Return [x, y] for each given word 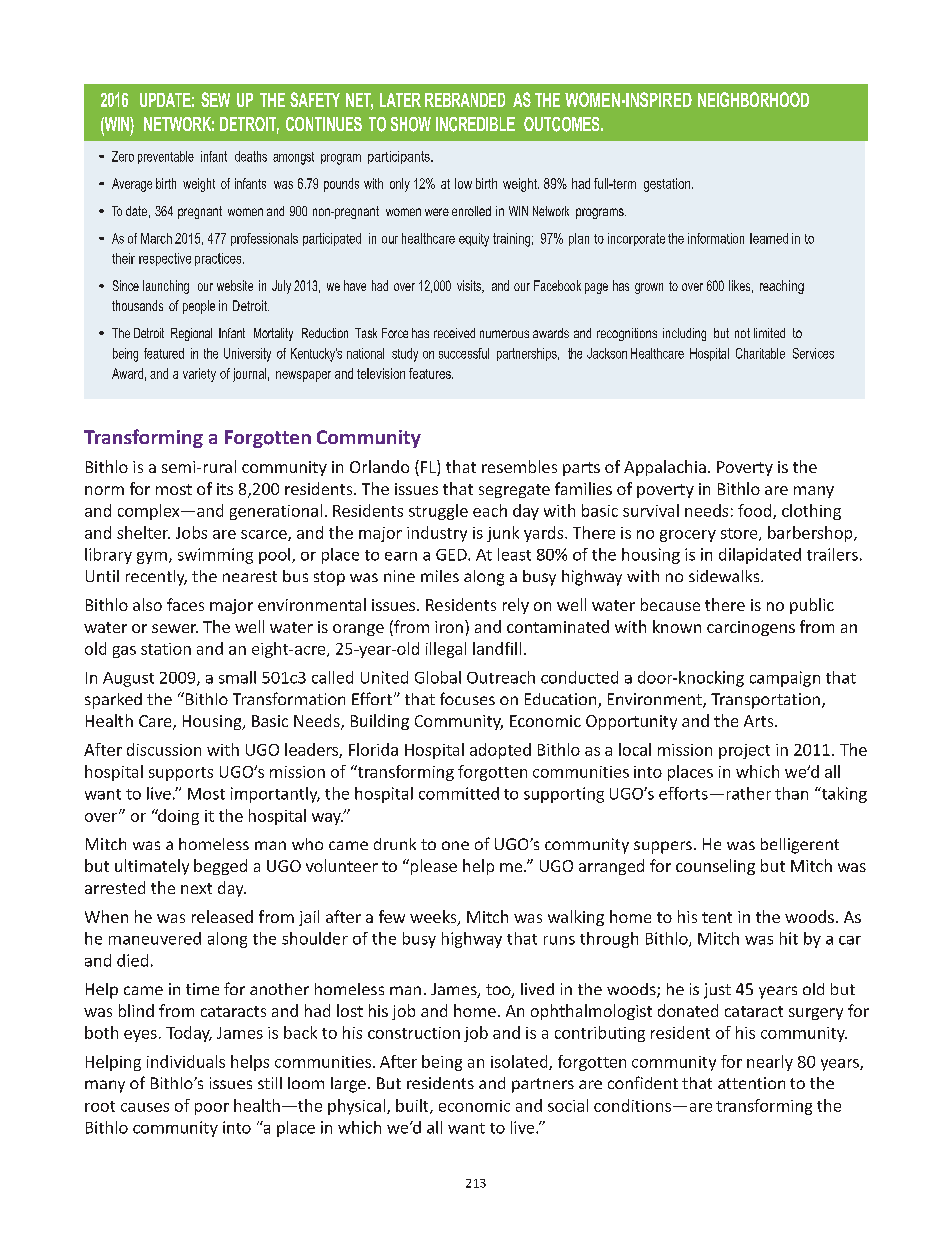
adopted [500, 751]
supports [181, 774]
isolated [520, 1062]
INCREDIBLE [475, 124]
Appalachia [665, 468]
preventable [166, 157]
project [744, 751]
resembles [519, 466]
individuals [186, 1061]
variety [199, 375]
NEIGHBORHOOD [753, 99]
